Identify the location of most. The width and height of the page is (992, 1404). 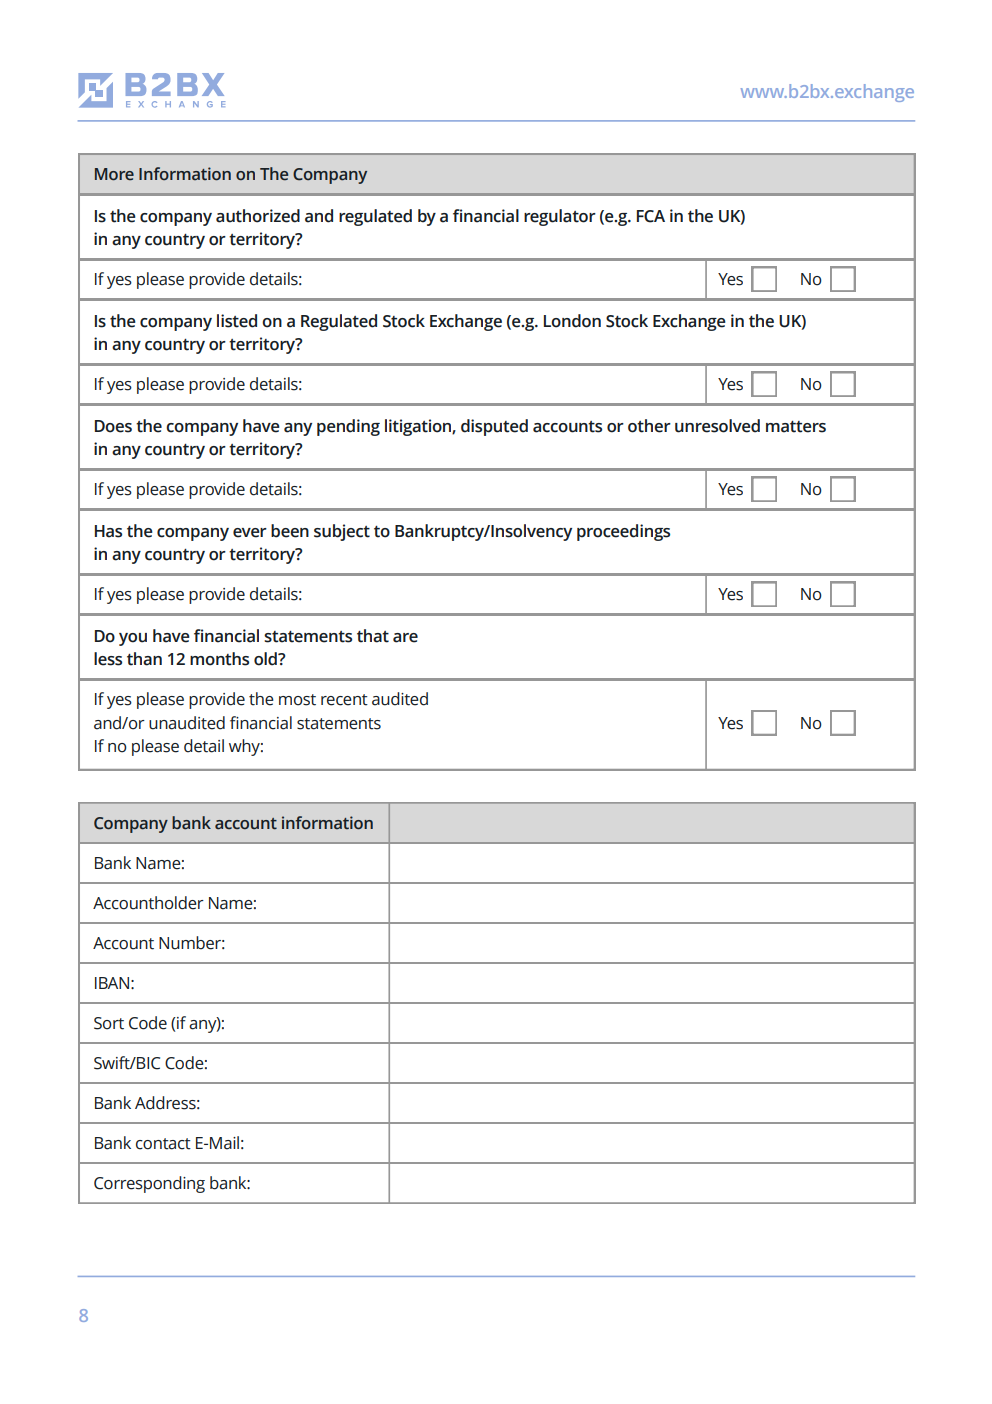
(297, 700).
